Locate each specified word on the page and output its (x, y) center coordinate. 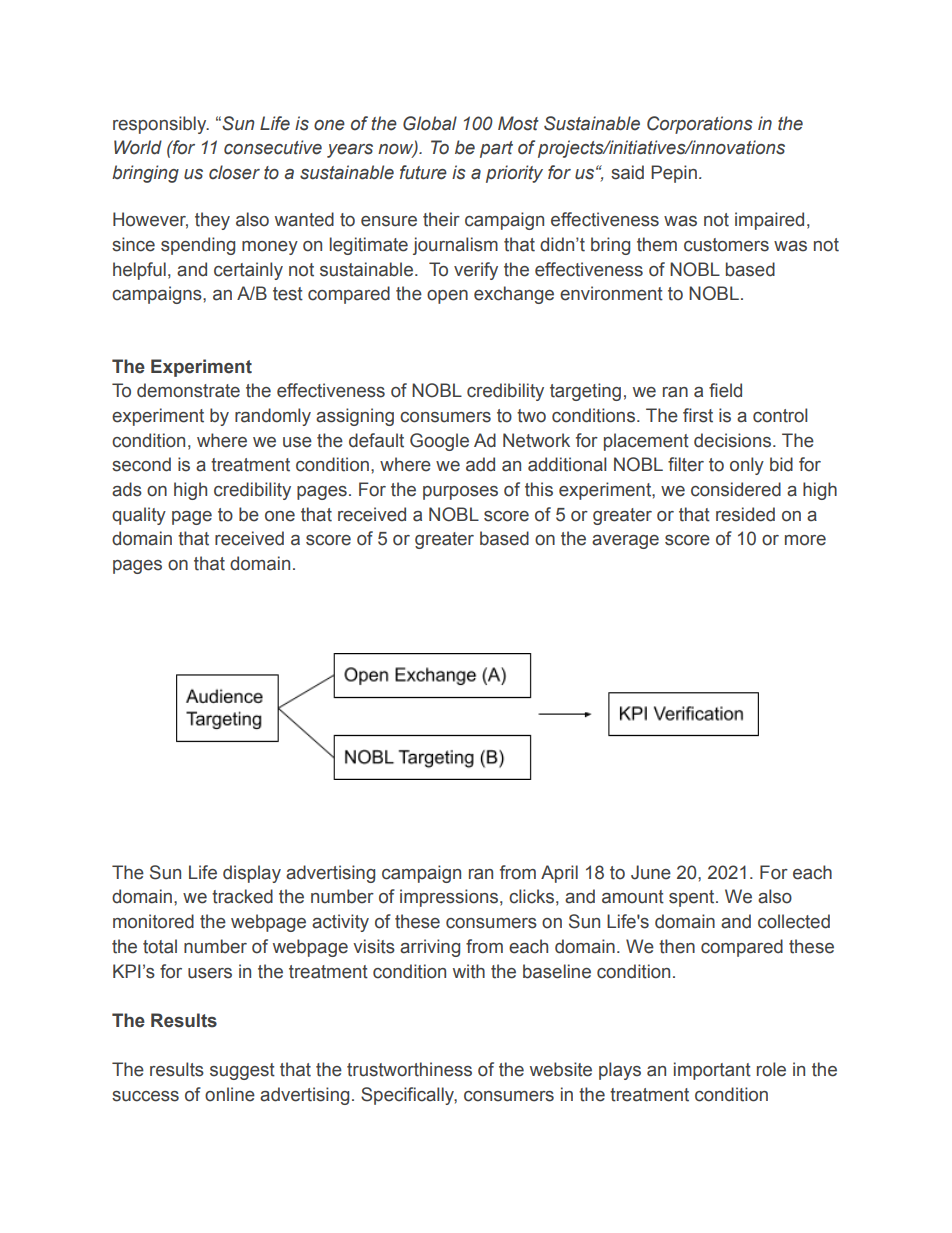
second (141, 464)
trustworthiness (409, 1069)
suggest (242, 1071)
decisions (732, 440)
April (559, 874)
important (712, 1071)
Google (439, 442)
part (496, 149)
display (252, 874)
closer (234, 172)
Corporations (700, 125)
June (651, 872)
